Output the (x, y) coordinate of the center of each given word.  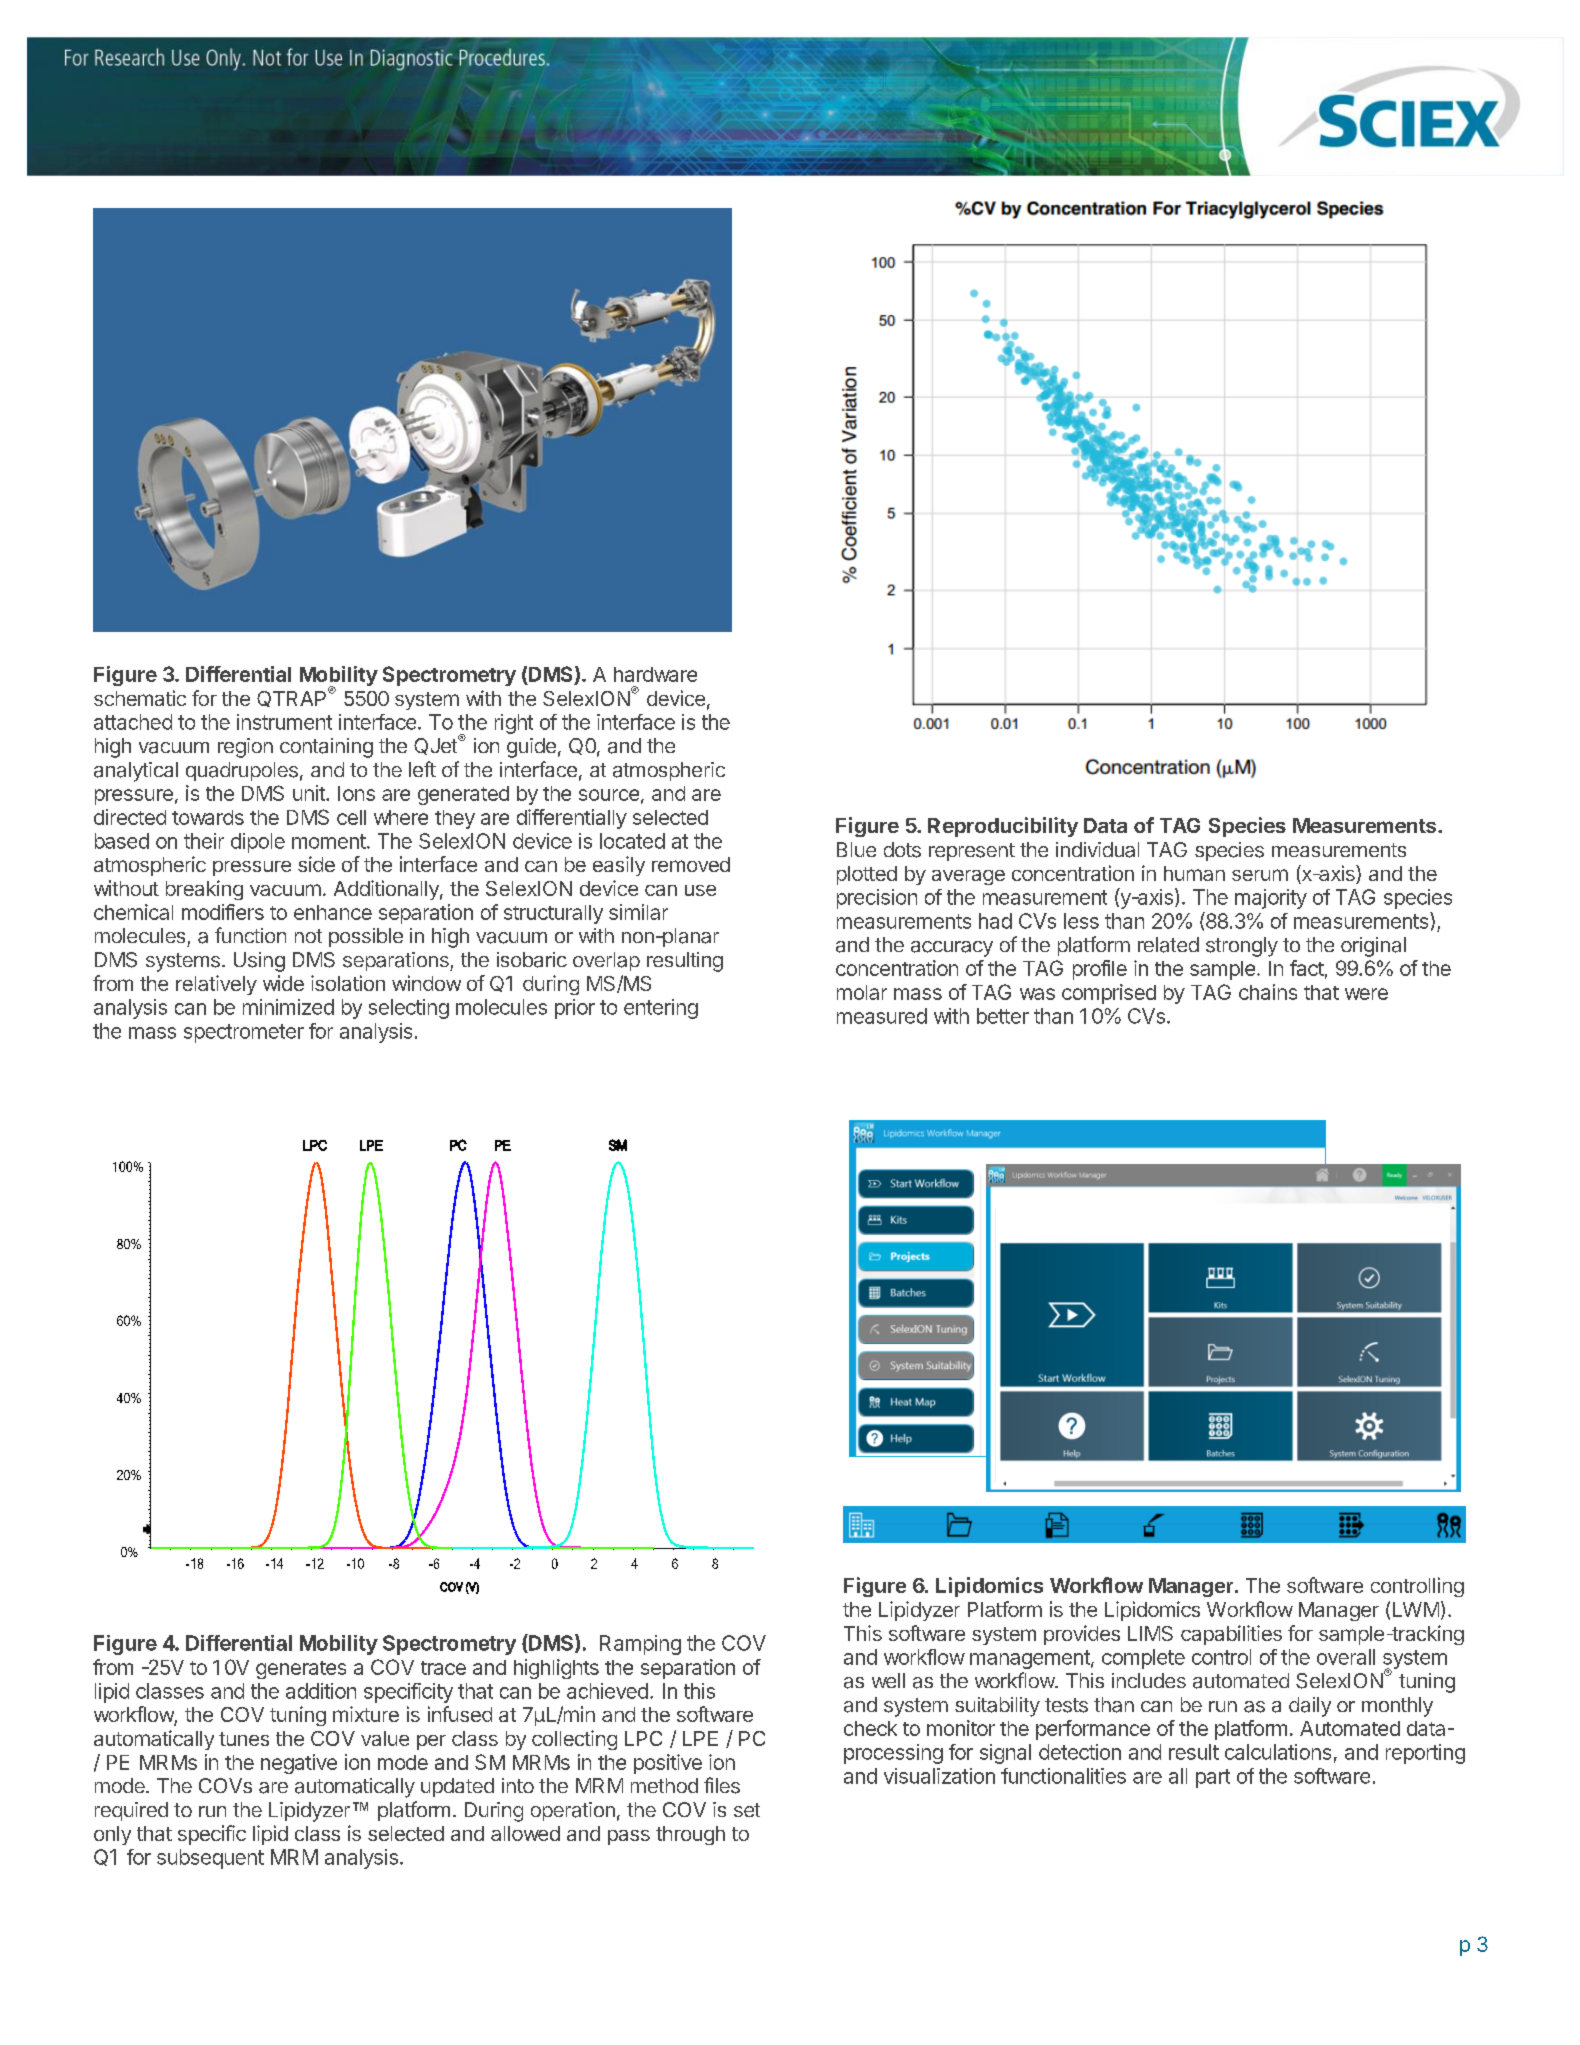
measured (882, 1016)
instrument (284, 722)
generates (301, 1670)
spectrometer (244, 1033)
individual (1097, 850)
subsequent (210, 1859)
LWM (1416, 1609)
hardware (655, 674)
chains (1268, 992)
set (747, 1810)
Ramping (640, 1645)
